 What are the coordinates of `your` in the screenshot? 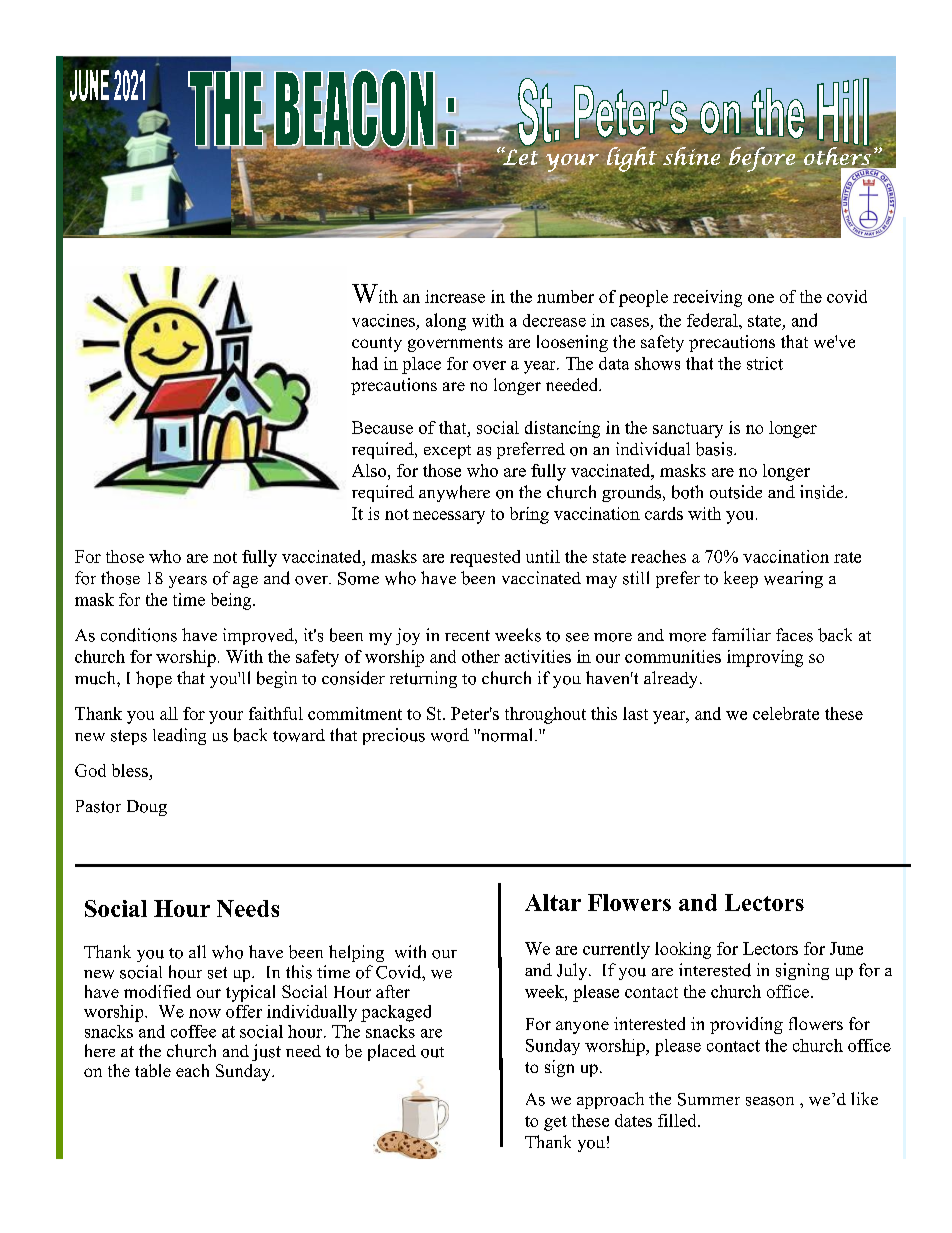 It's located at (226, 717).
